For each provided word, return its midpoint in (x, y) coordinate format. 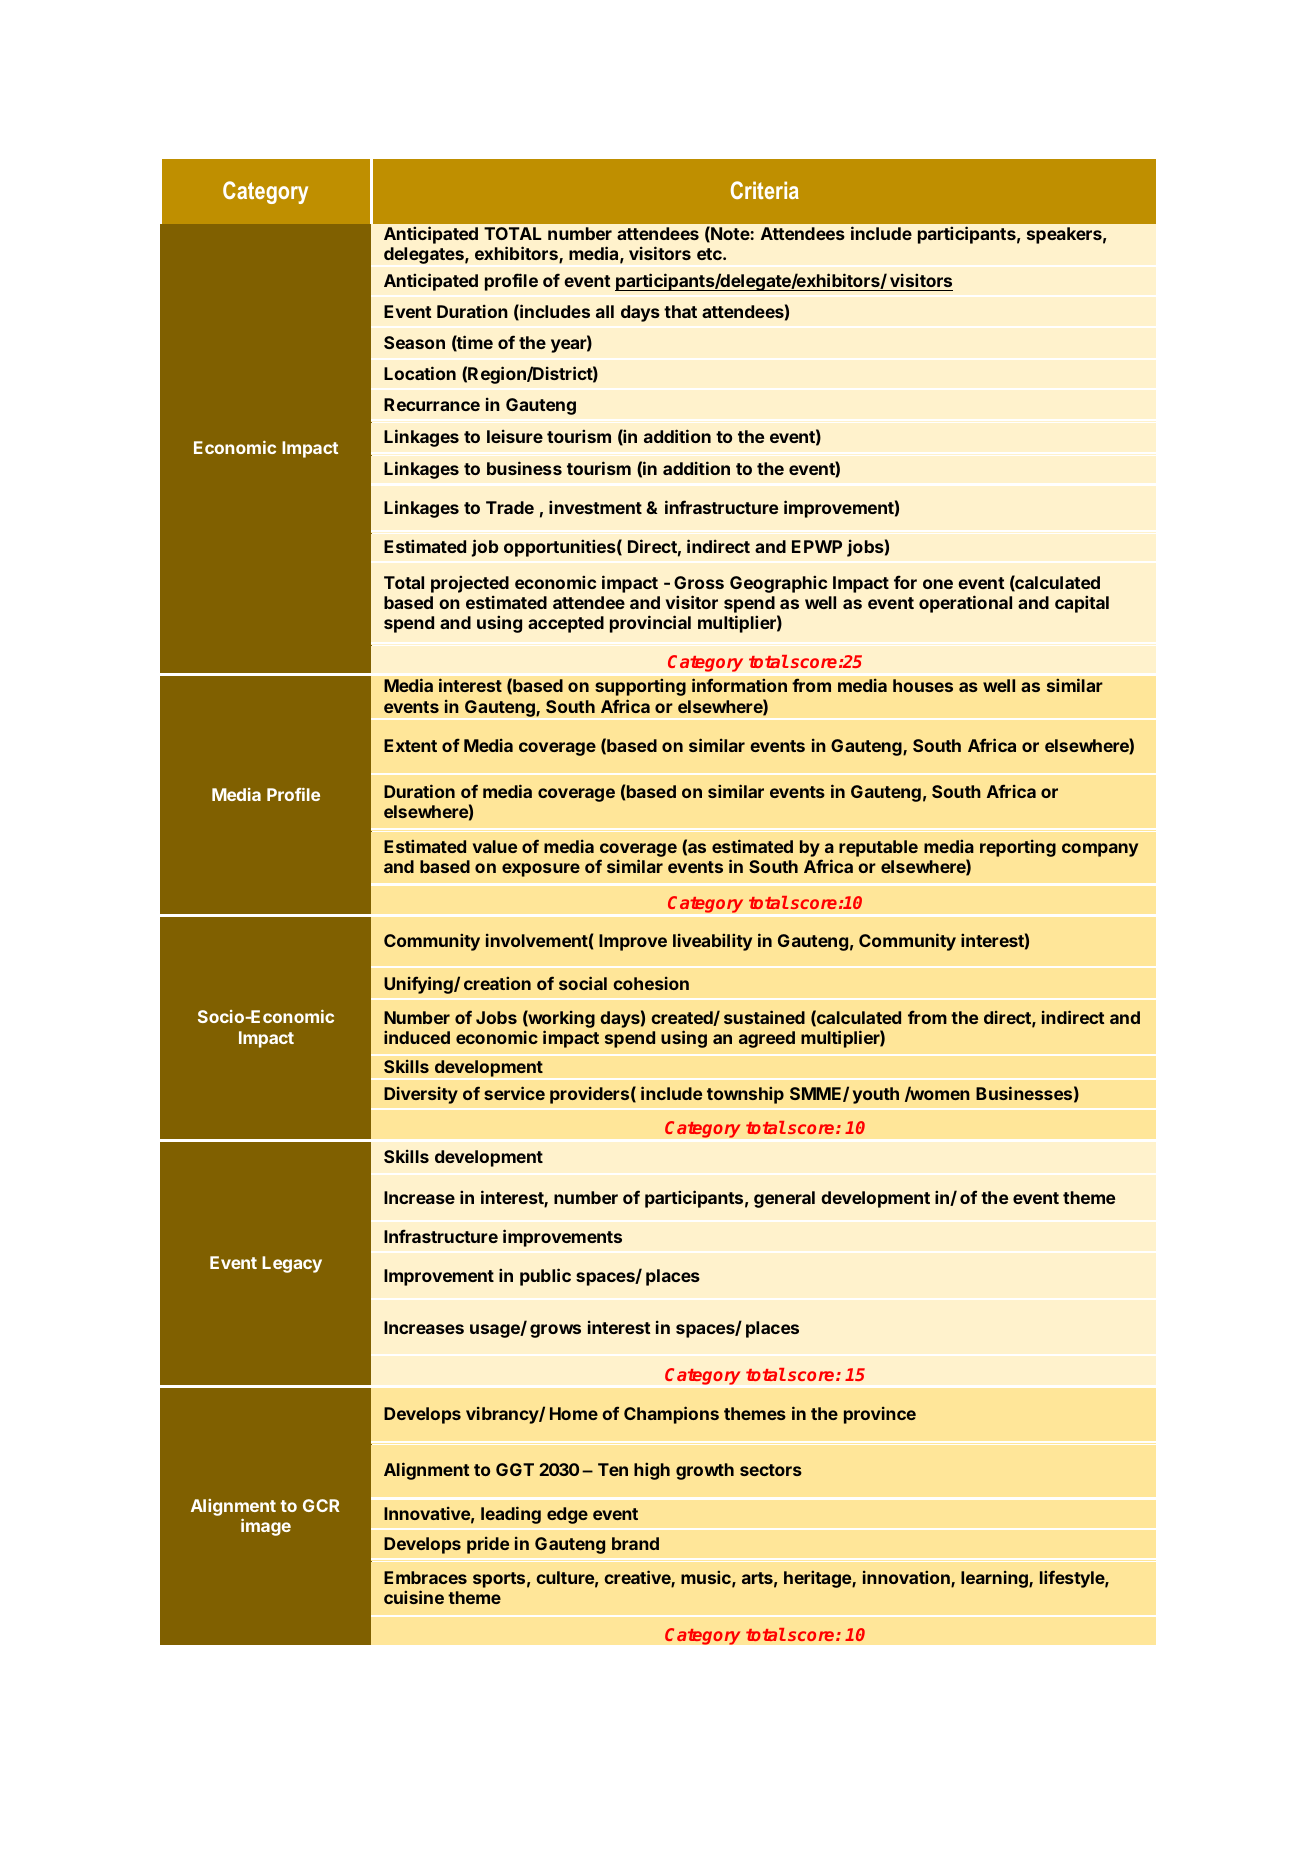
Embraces (425, 1577)
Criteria (765, 190)
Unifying (419, 985)
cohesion (651, 983)
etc (710, 254)
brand (635, 1543)
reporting (1018, 848)
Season (414, 342)
